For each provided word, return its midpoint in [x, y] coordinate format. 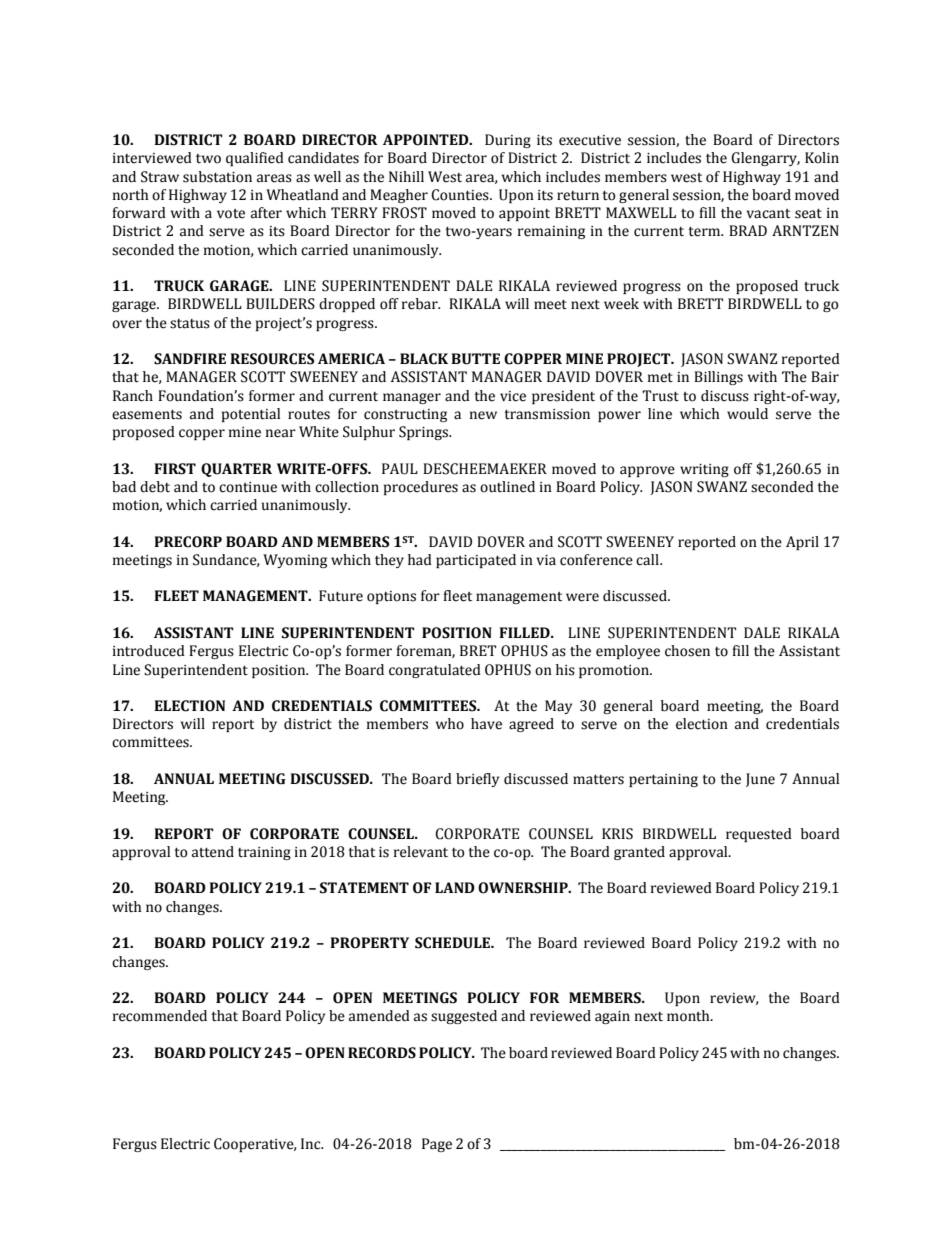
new [483, 415]
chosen [687, 651]
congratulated [435, 671]
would [747, 414]
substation [217, 177]
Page [437, 1145]
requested [759, 835]
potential [251, 415]
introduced [149, 651]
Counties [461, 195]
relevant [421, 852]
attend [213, 852]
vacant [768, 214]
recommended [160, 1016]
